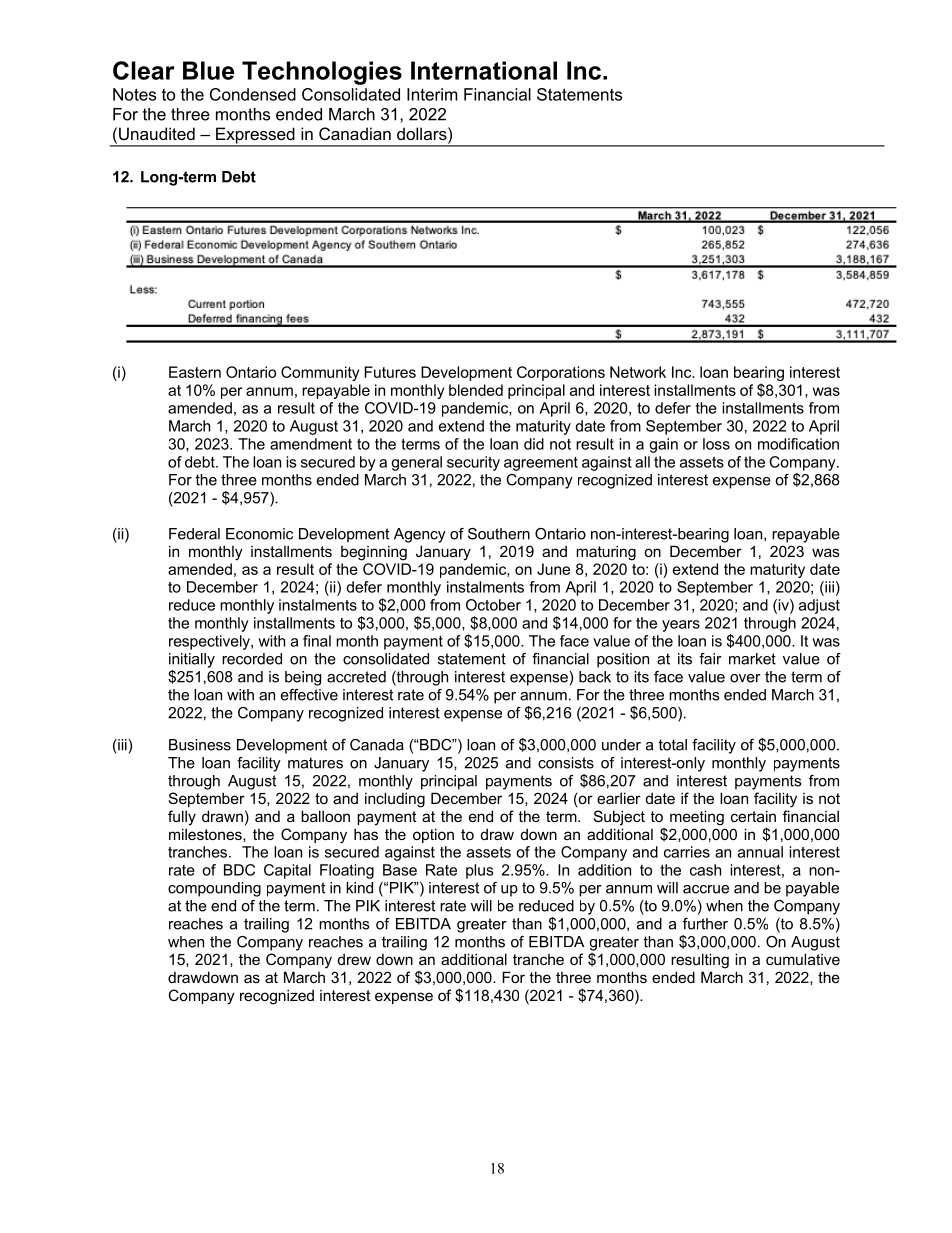 Image resolution: width=952 pixels, height=1233 pixels. Describe the element at coordinates (499, 534) in the screenshot. I see `Southern` at that location.
